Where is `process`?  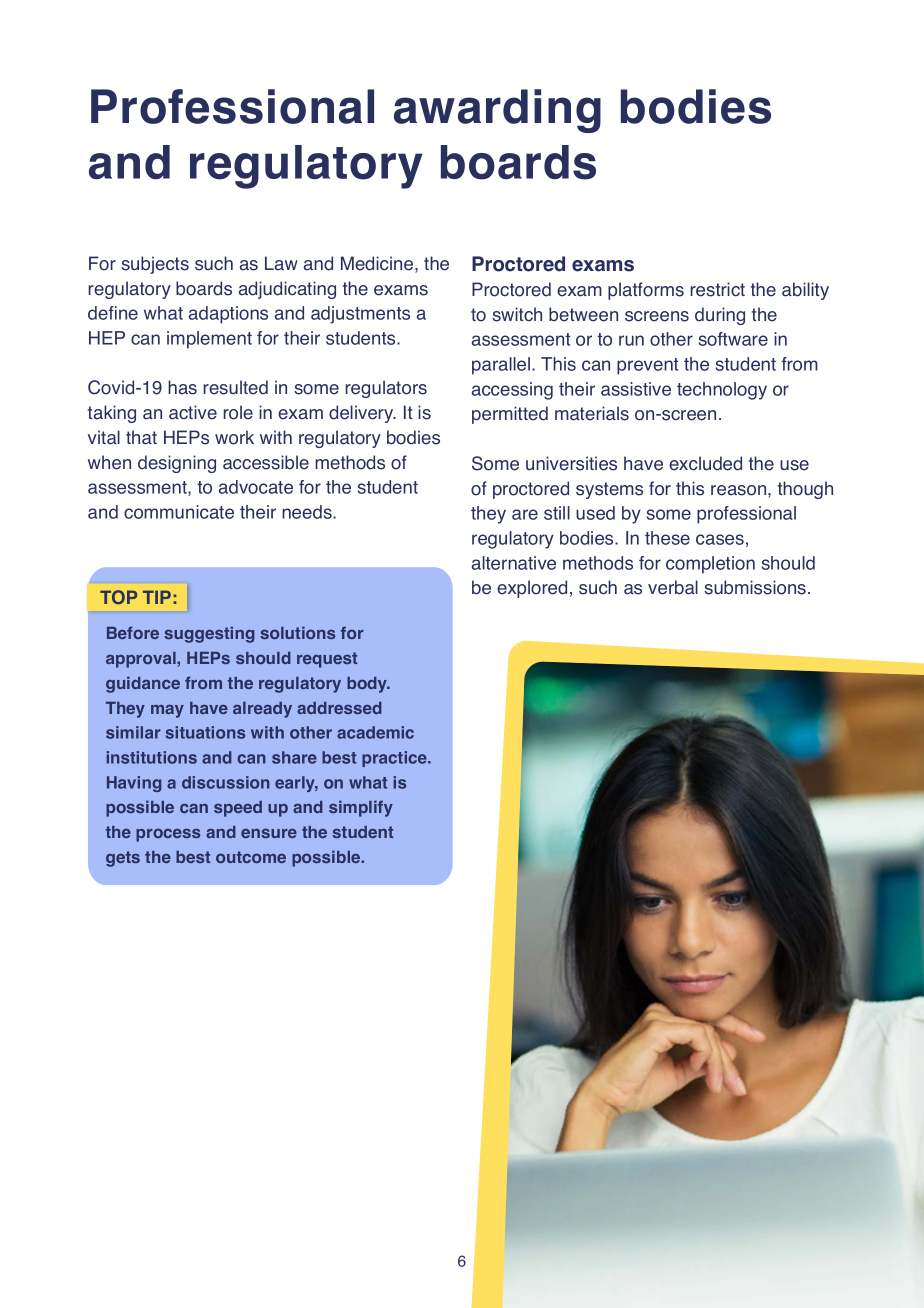
process is located at coordinates (168, 835).
